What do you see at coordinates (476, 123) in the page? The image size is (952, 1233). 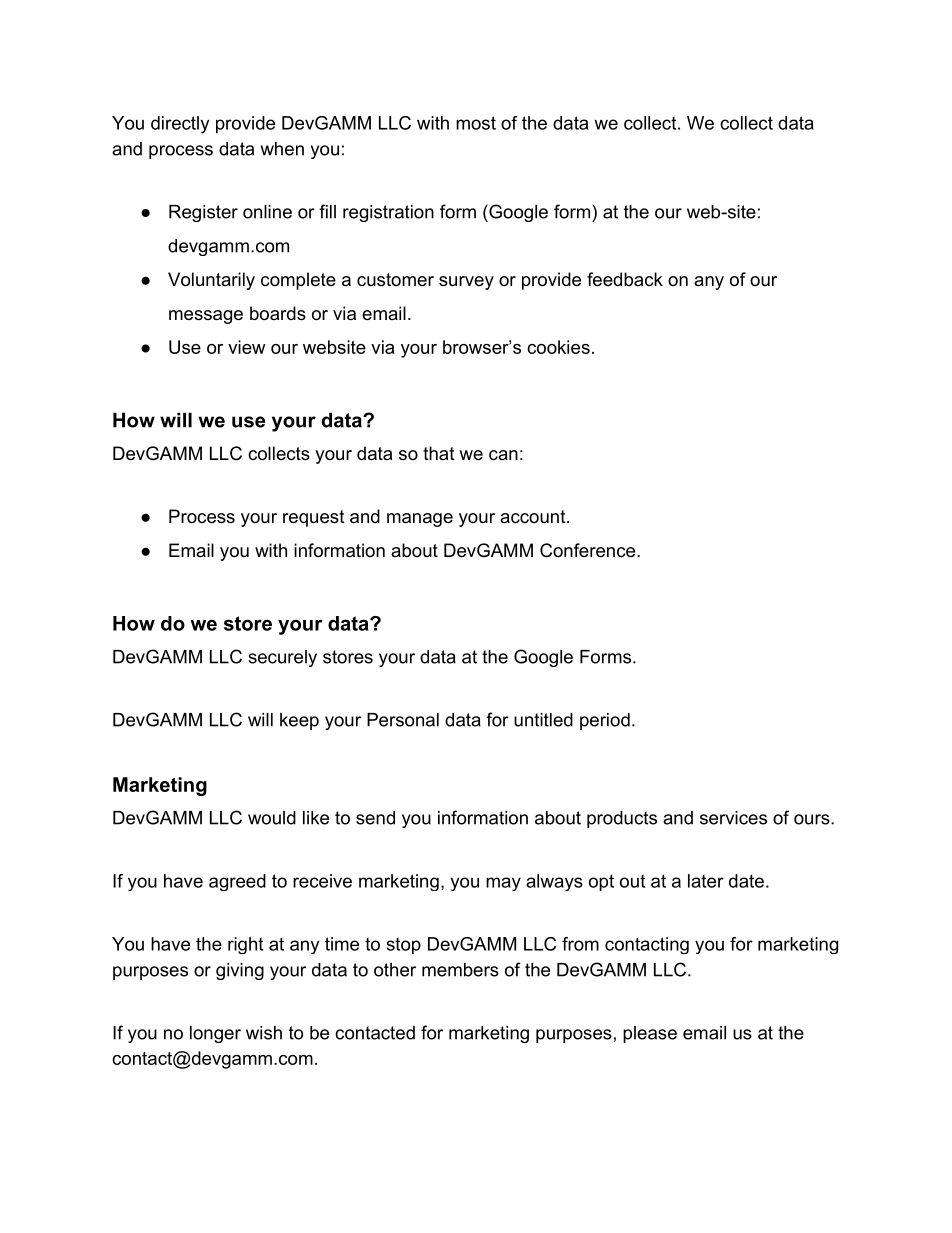 I see `most` at bounding box center [476, 123].
